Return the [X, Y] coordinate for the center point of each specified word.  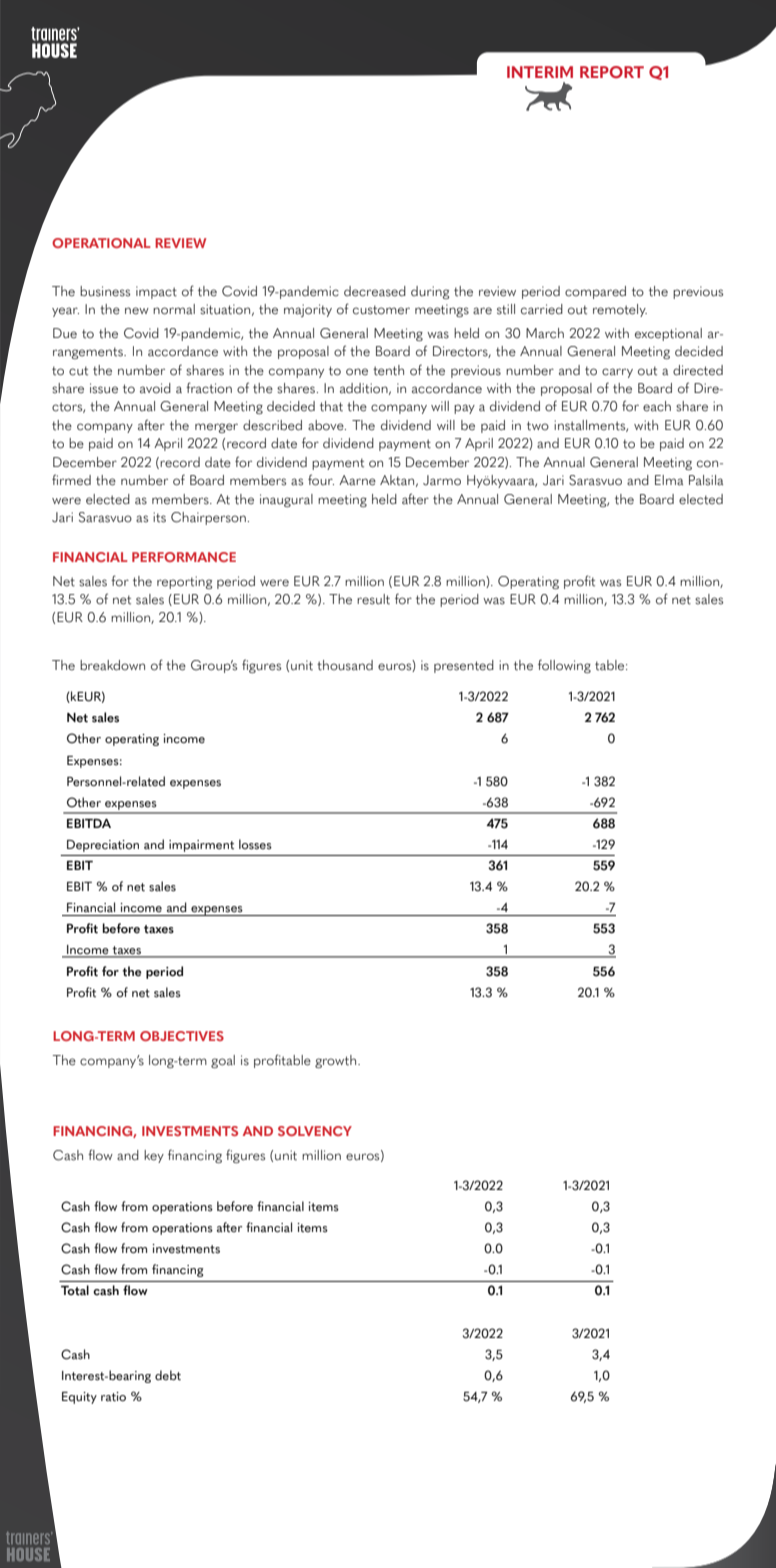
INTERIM [540, 72]
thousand [345, 665]
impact [156, 292]
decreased [375, 291]
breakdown [112, 665]
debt [168, 1375]
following [564, 666]
